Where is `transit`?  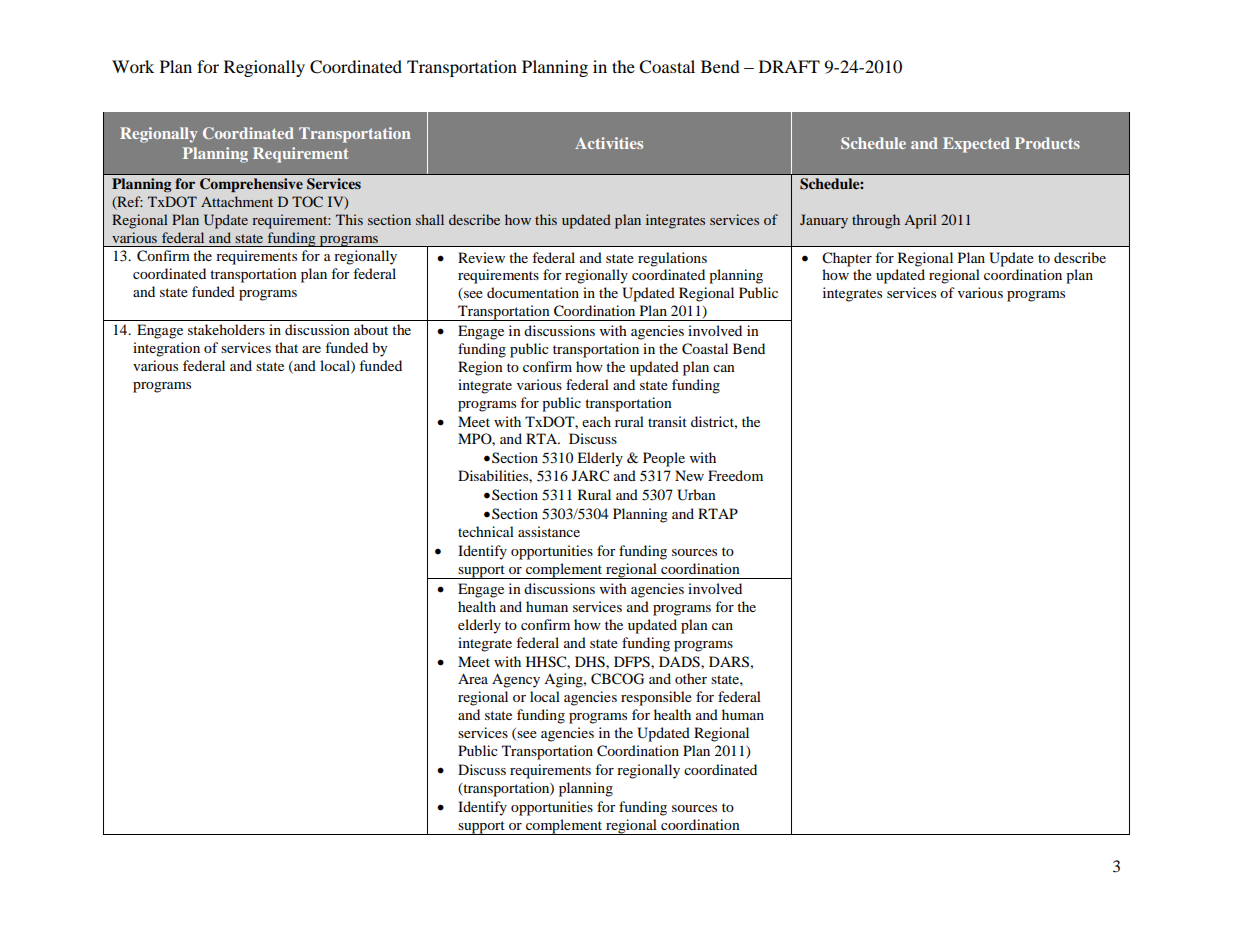
transit is located at coordinates (667, 421).
